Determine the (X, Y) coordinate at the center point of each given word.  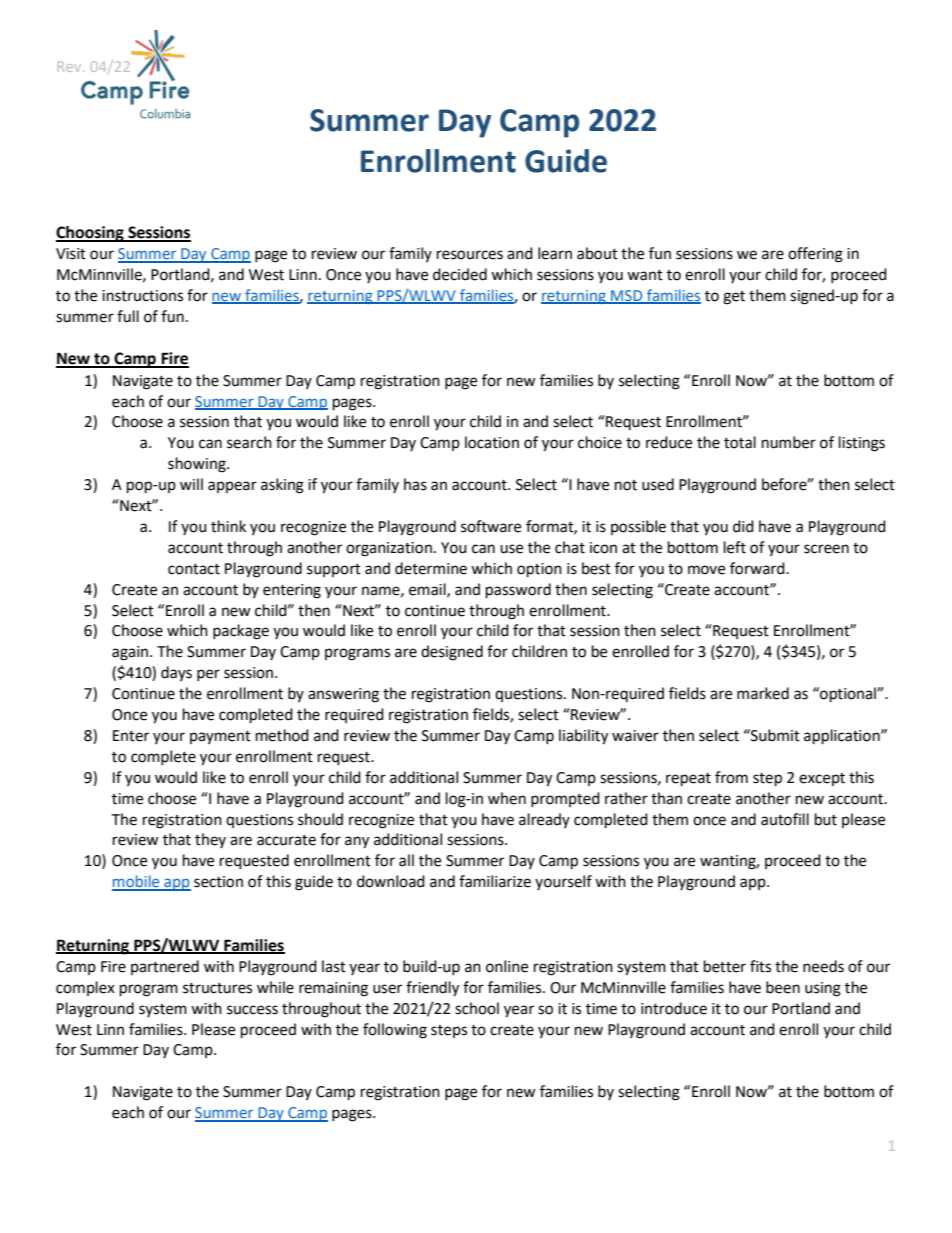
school (477, 1008)
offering (815, 255)
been (783, 987)
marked (763, 693)
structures (217, 988)
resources (470, 255)
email (428, 590)
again (131, 653)
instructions (142, 296)
